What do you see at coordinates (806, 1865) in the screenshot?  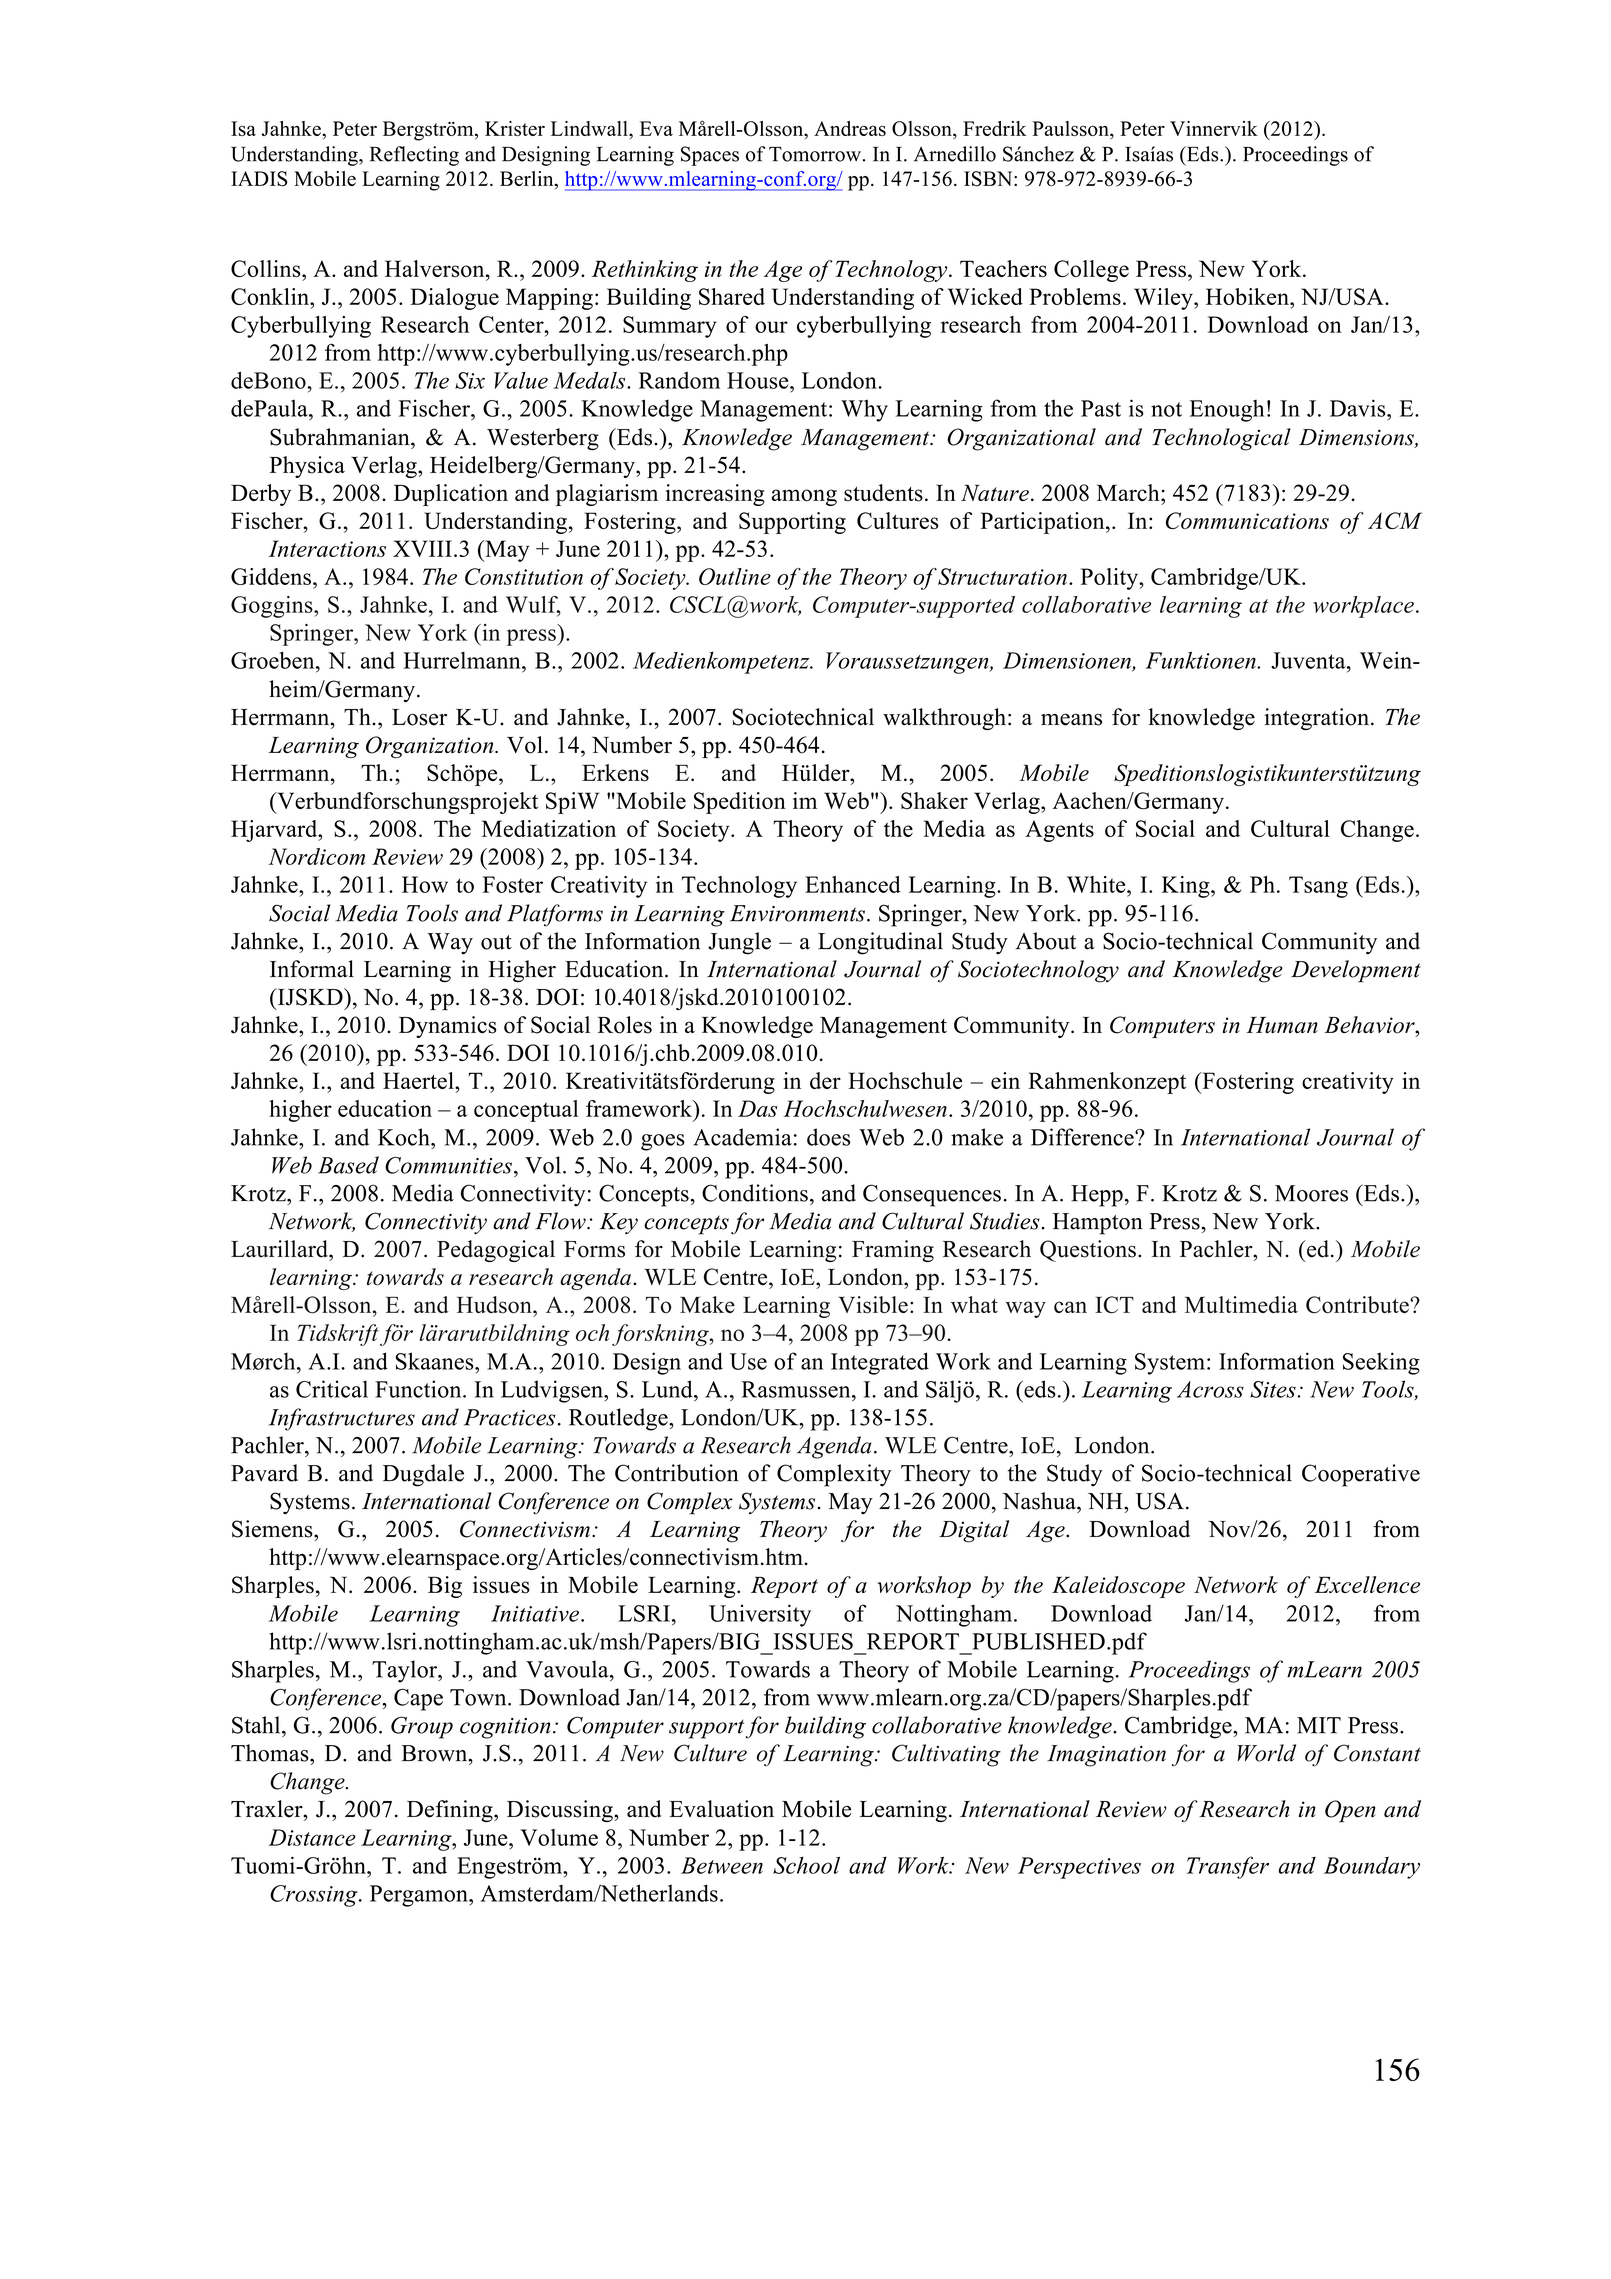 I see `School` at bounding box center [806, 1865].
